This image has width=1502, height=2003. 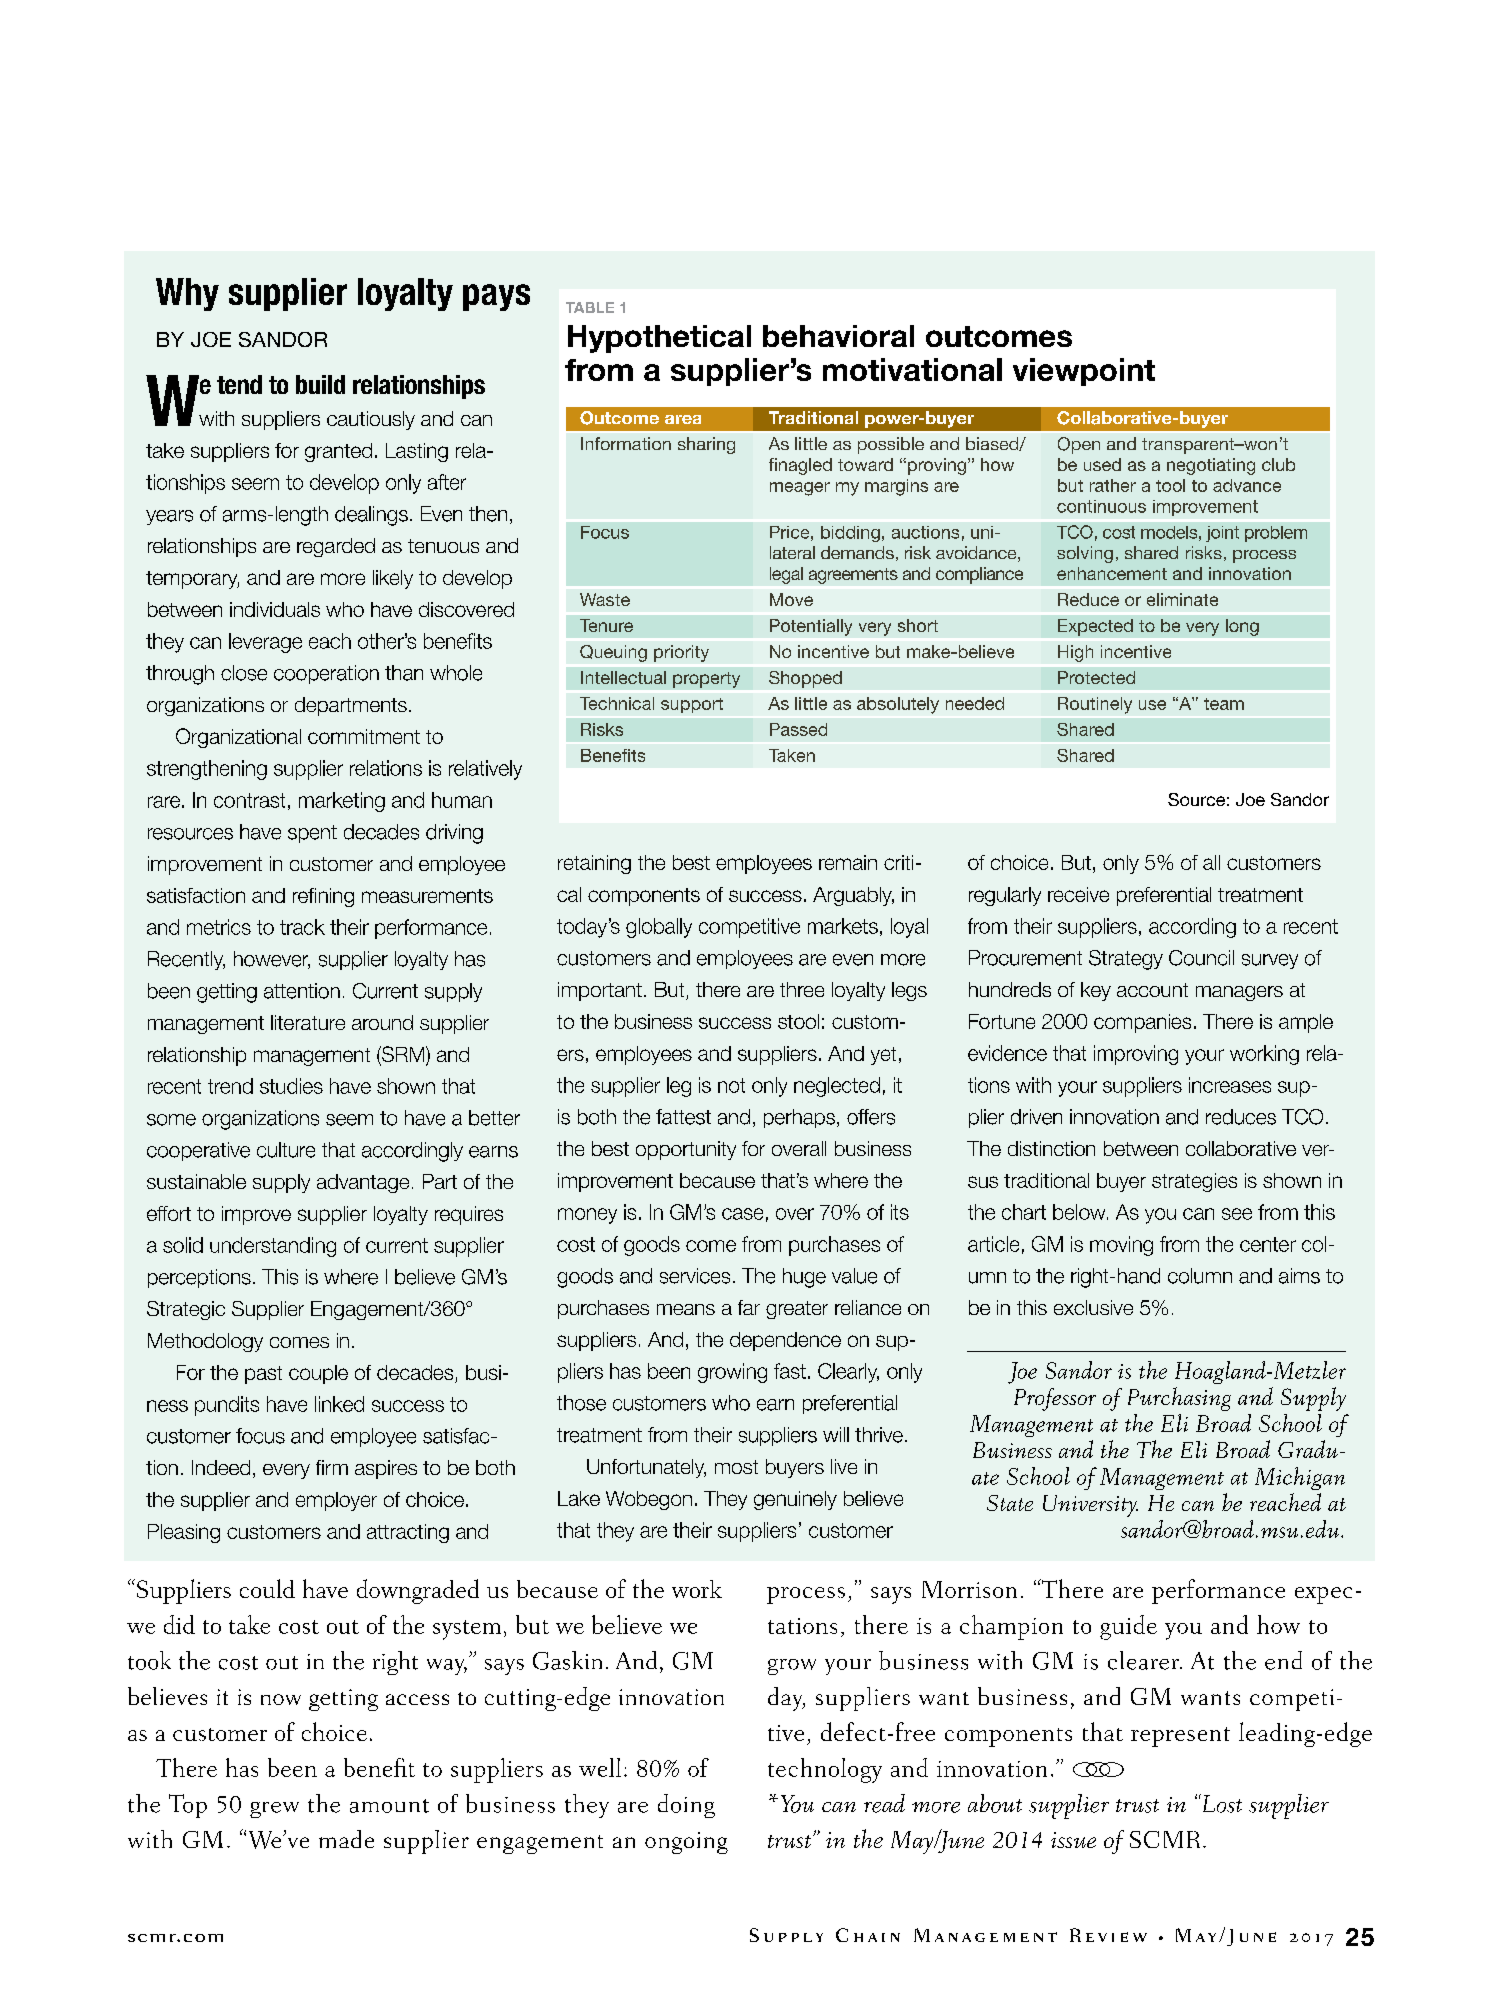 I want to click on studies, so click(x=291, y=1086).
